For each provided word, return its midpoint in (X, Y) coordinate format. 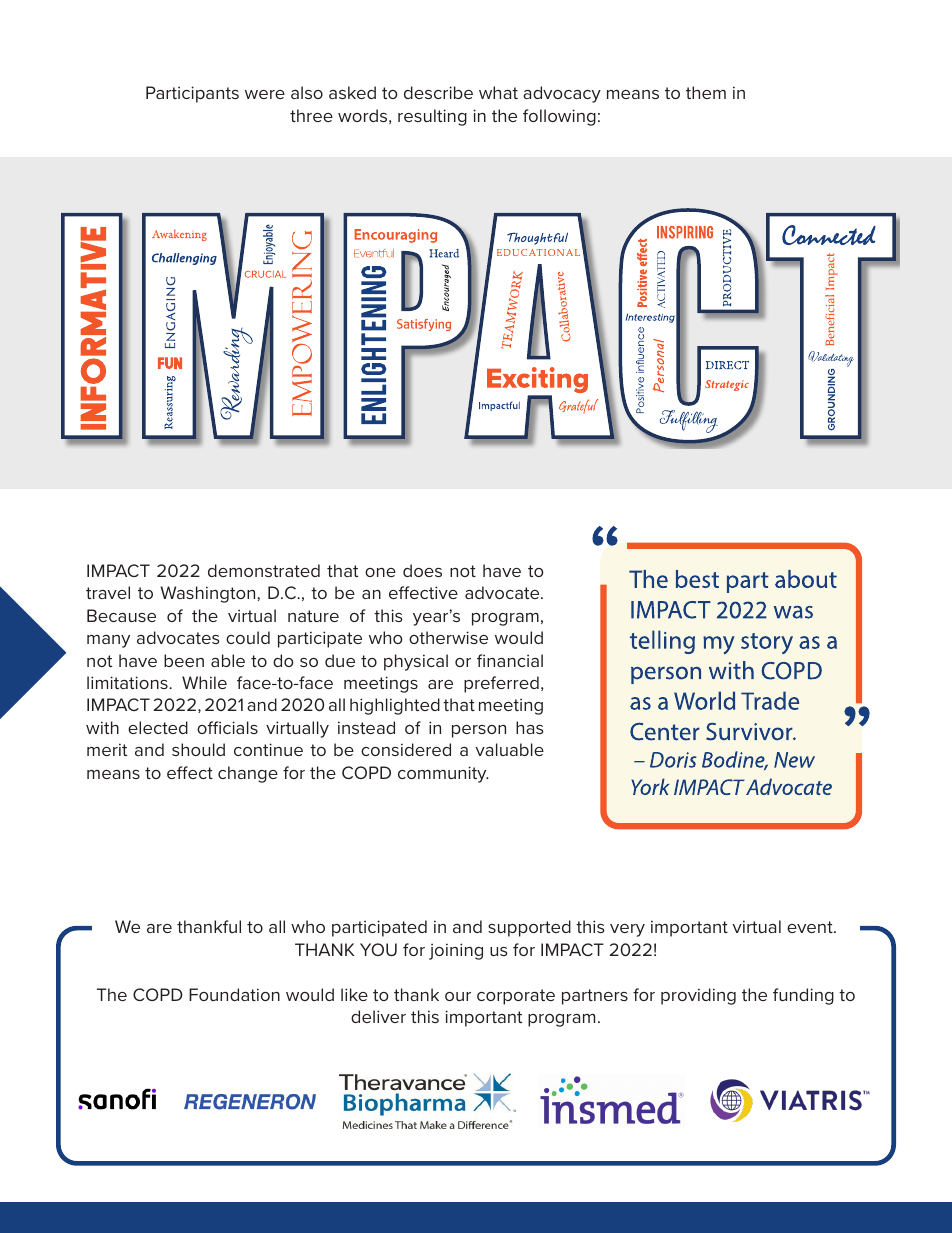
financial (510, 660)
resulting (432, 117)
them (706, 92)
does (422, 570)
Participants (192, 94)
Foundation (234, 994)
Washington (209, 594)
